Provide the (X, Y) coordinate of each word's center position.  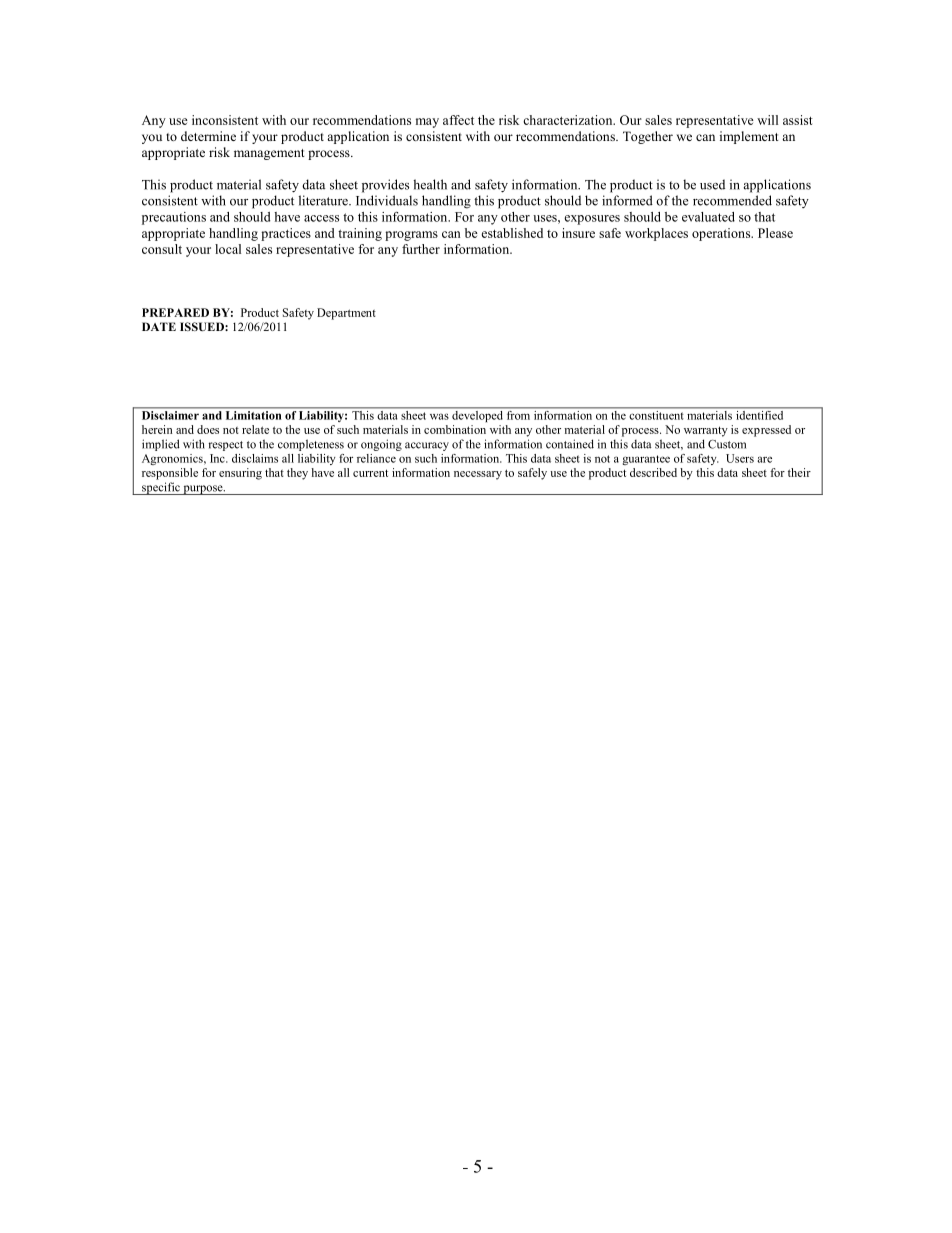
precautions (174, 218)
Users (740, 458)
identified (760, 414)
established (512, 233)
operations (722, 234)
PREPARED (175, 312)
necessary (478, 475)
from (518, 414)
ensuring (240, 474)
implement (749, 137)
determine (208, 136)
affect (458, 120)
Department (346, 314)
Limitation (253, 415)
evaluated (708, 217)
